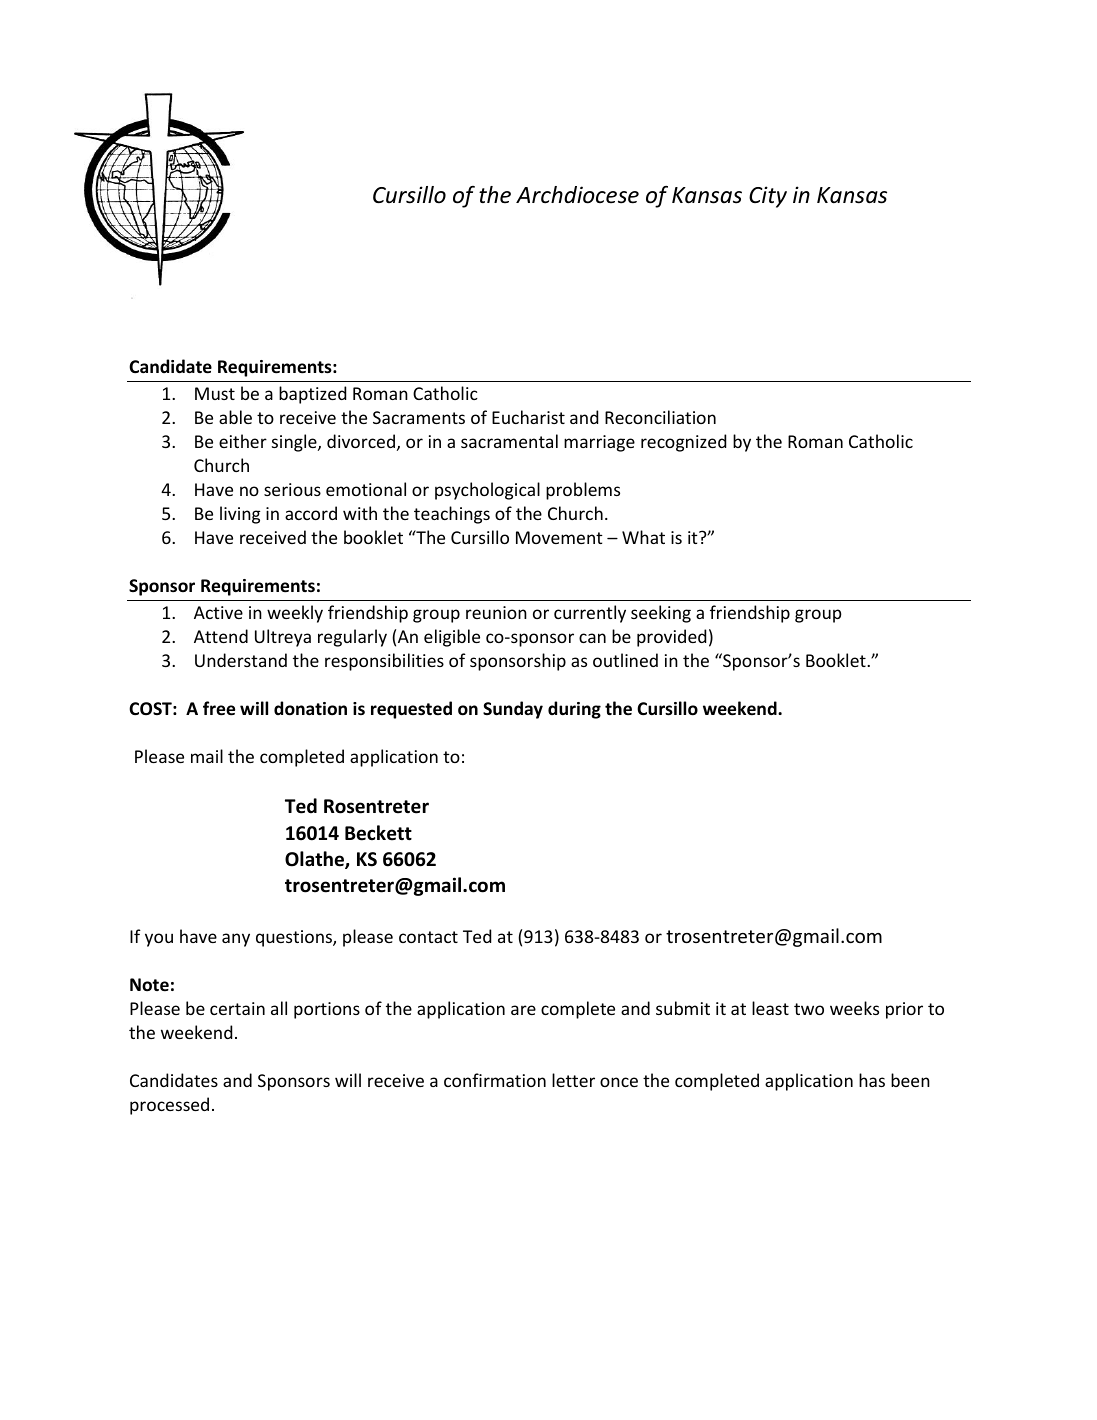 The height and width of the screenshot is (1420, 1097). What do you see at coordinates (428, 937) in the screenshot?
I see `contact` at bounding box center [428, 937].
